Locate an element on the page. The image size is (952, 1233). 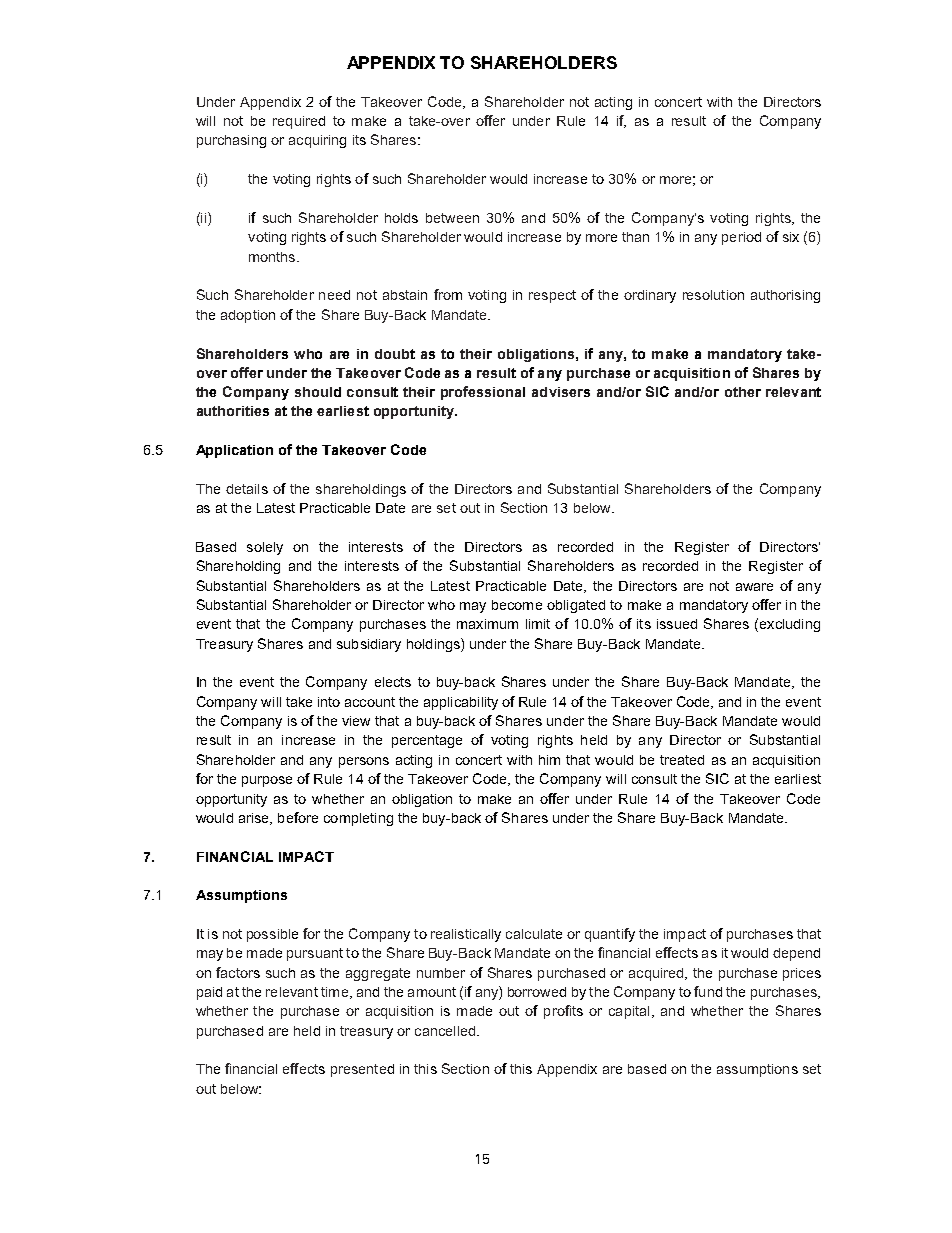
between is located at coordinates (452, 218).
